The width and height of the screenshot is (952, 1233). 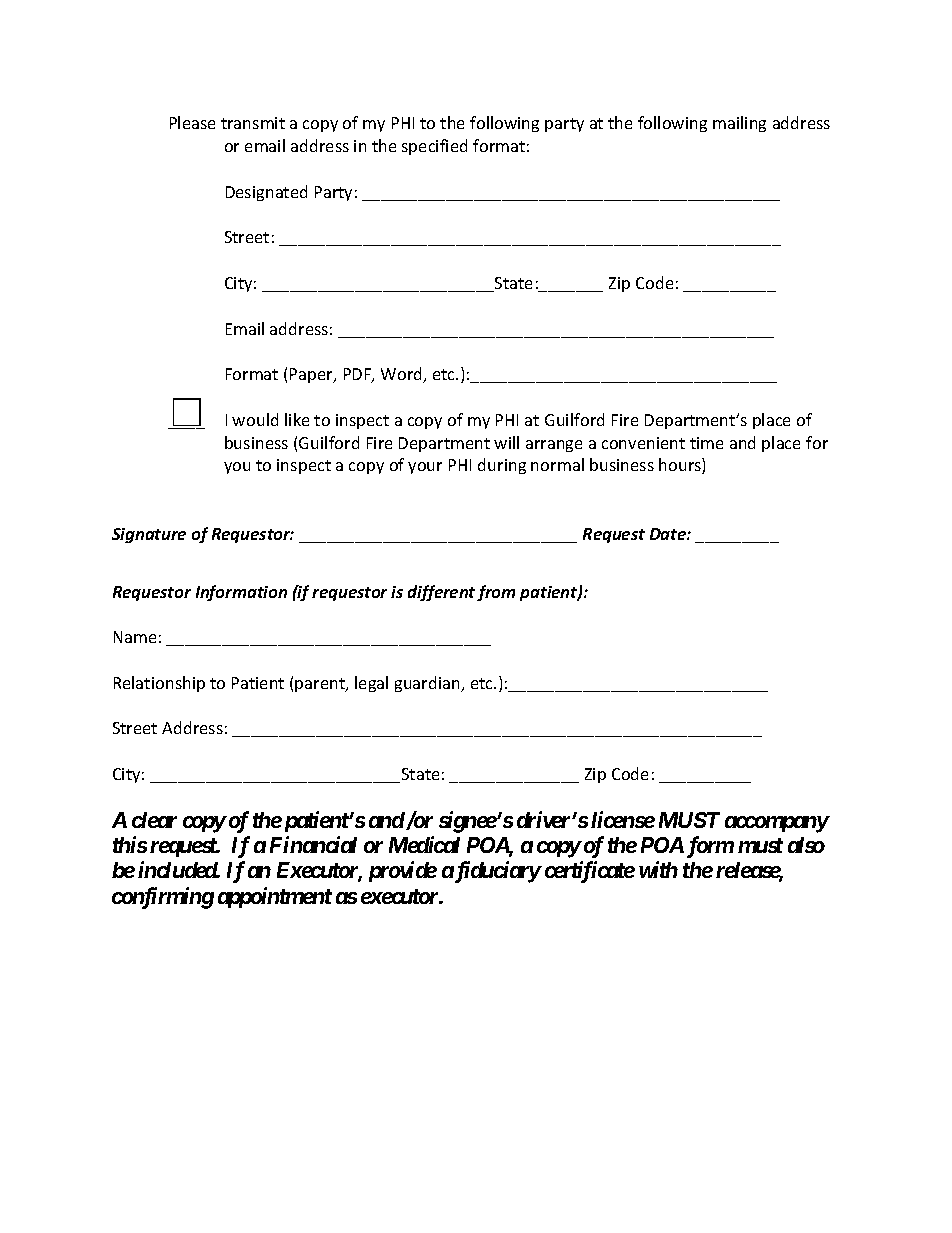 What do you see at coordinates (806, 845) in the screenshot?
I see `also` at bounding box center [806, 845].
